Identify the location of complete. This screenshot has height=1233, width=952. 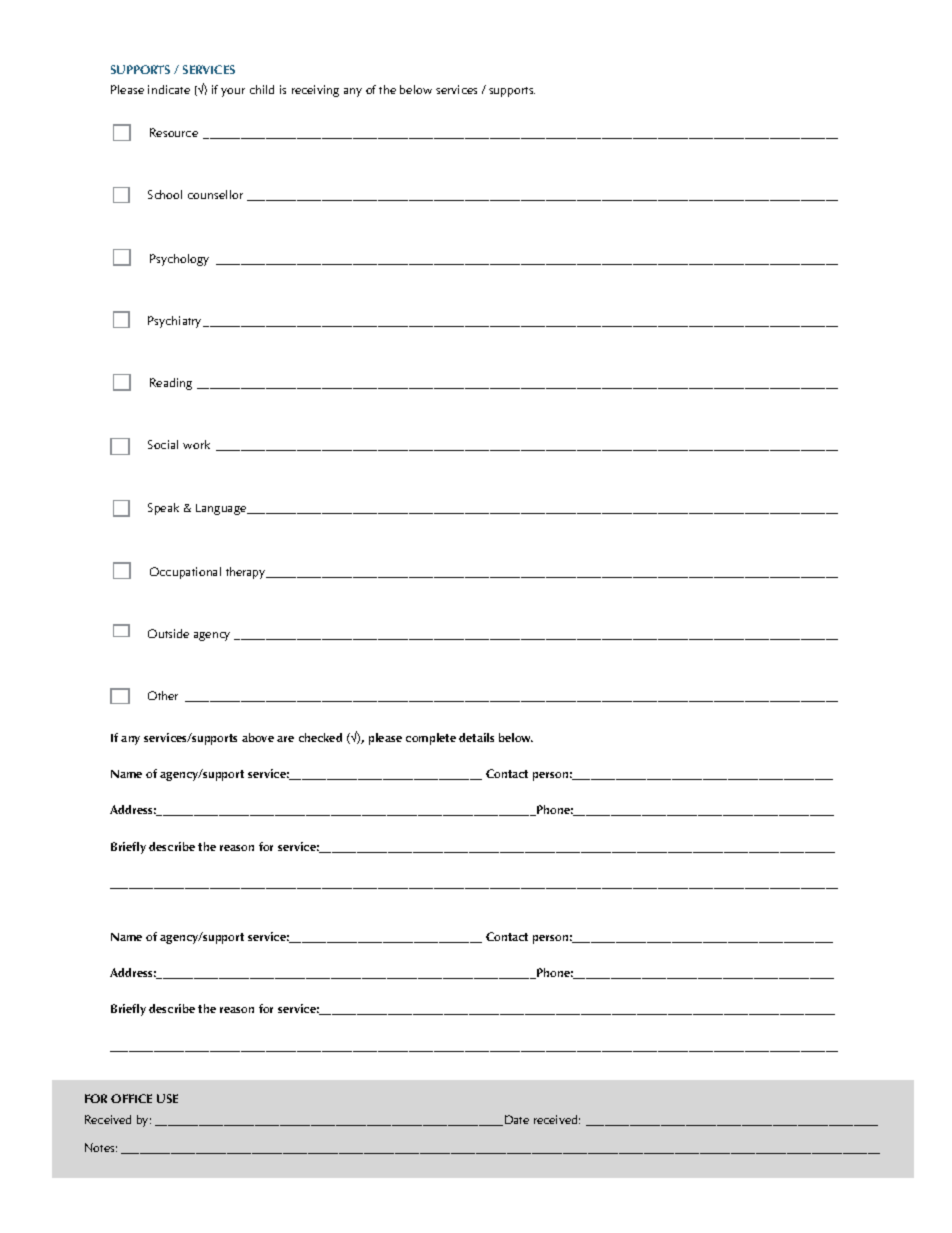
(431, 739).
